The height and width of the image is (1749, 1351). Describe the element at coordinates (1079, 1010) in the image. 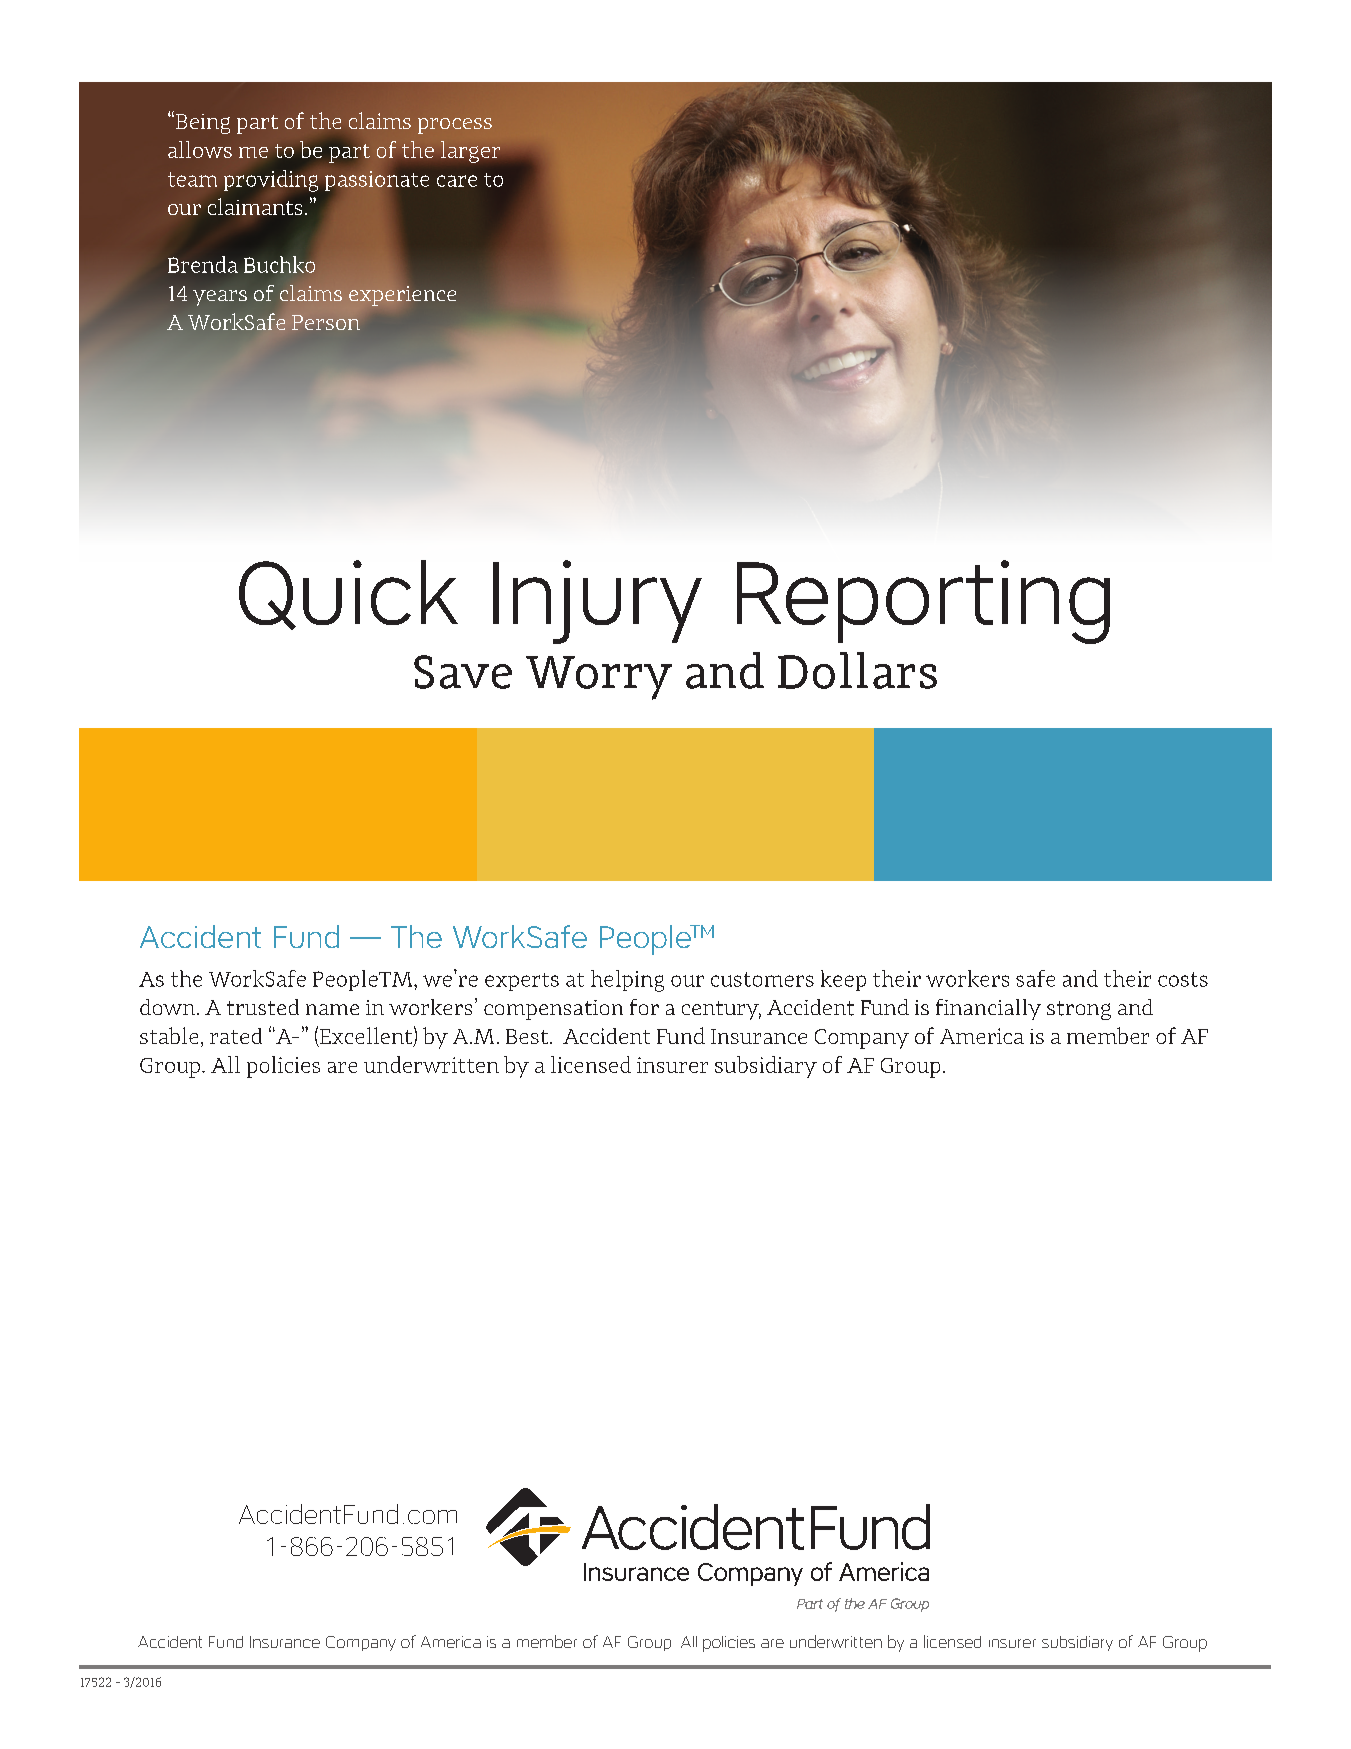

I see `strong` at that location.
